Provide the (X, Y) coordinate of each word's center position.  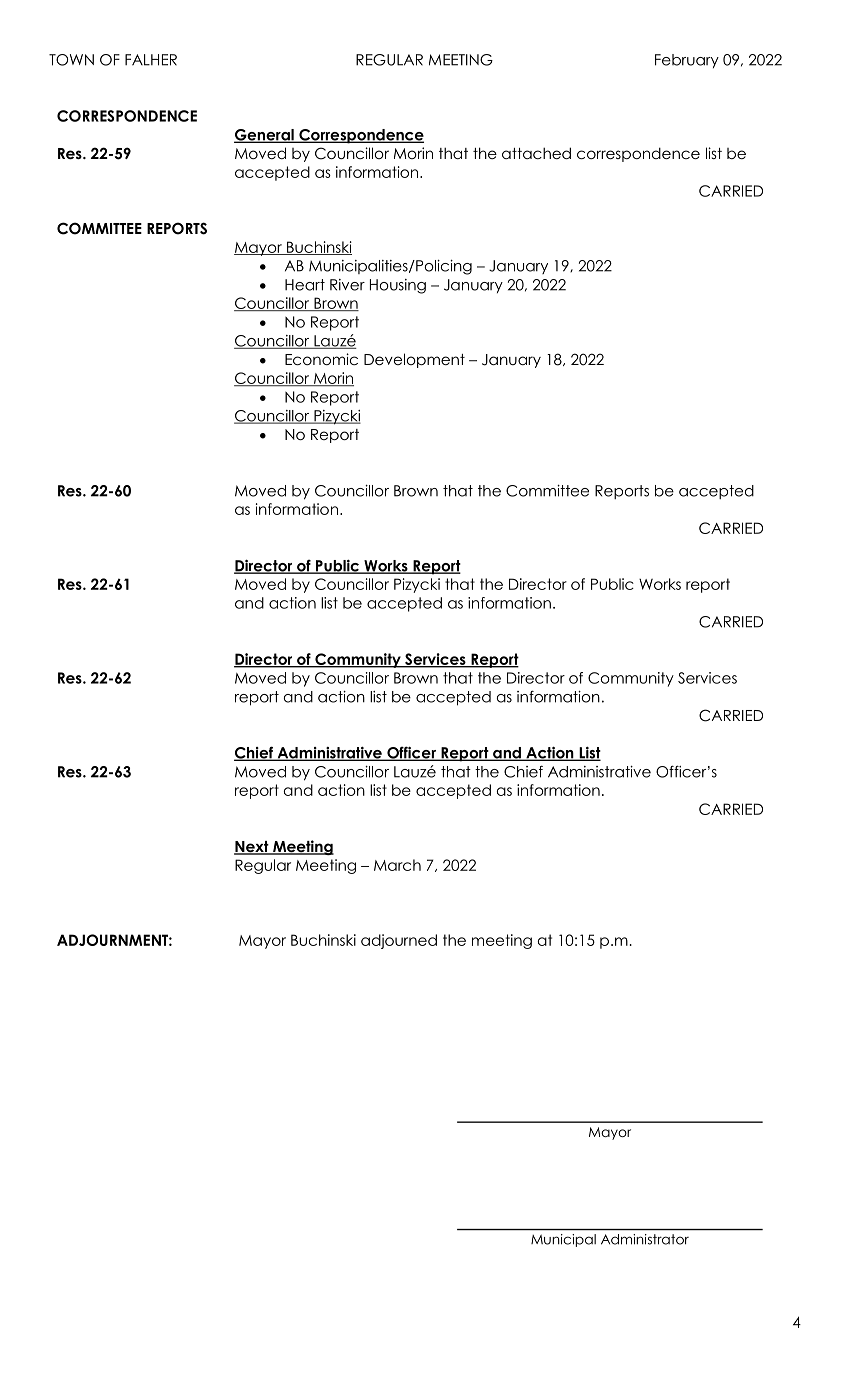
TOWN (71, 60)
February (687, 61)
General (265, 136)
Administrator (645, 1239)
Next (252, 848)
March (397, 865)
